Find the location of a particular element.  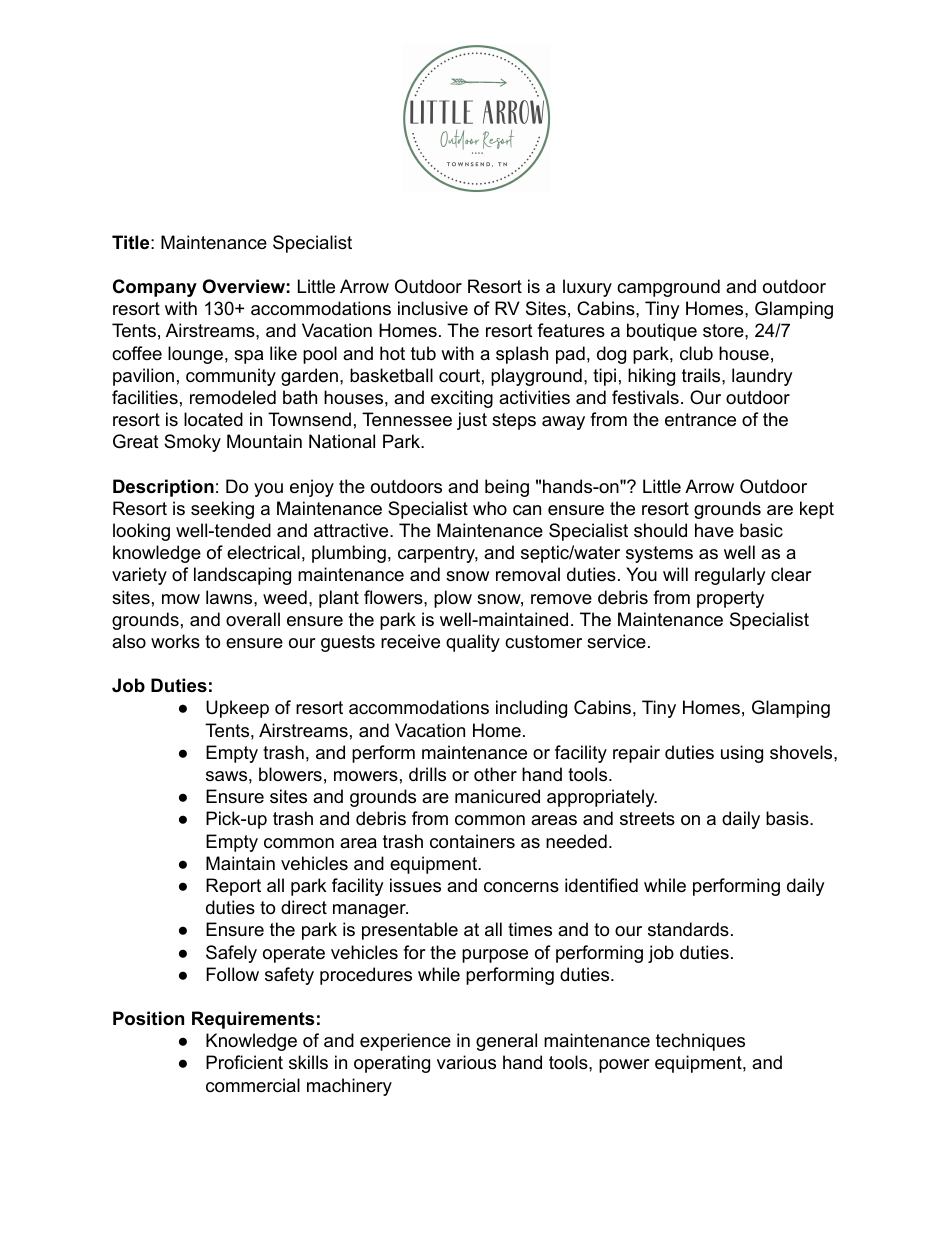

basis is located at coordinates (788, 818).
